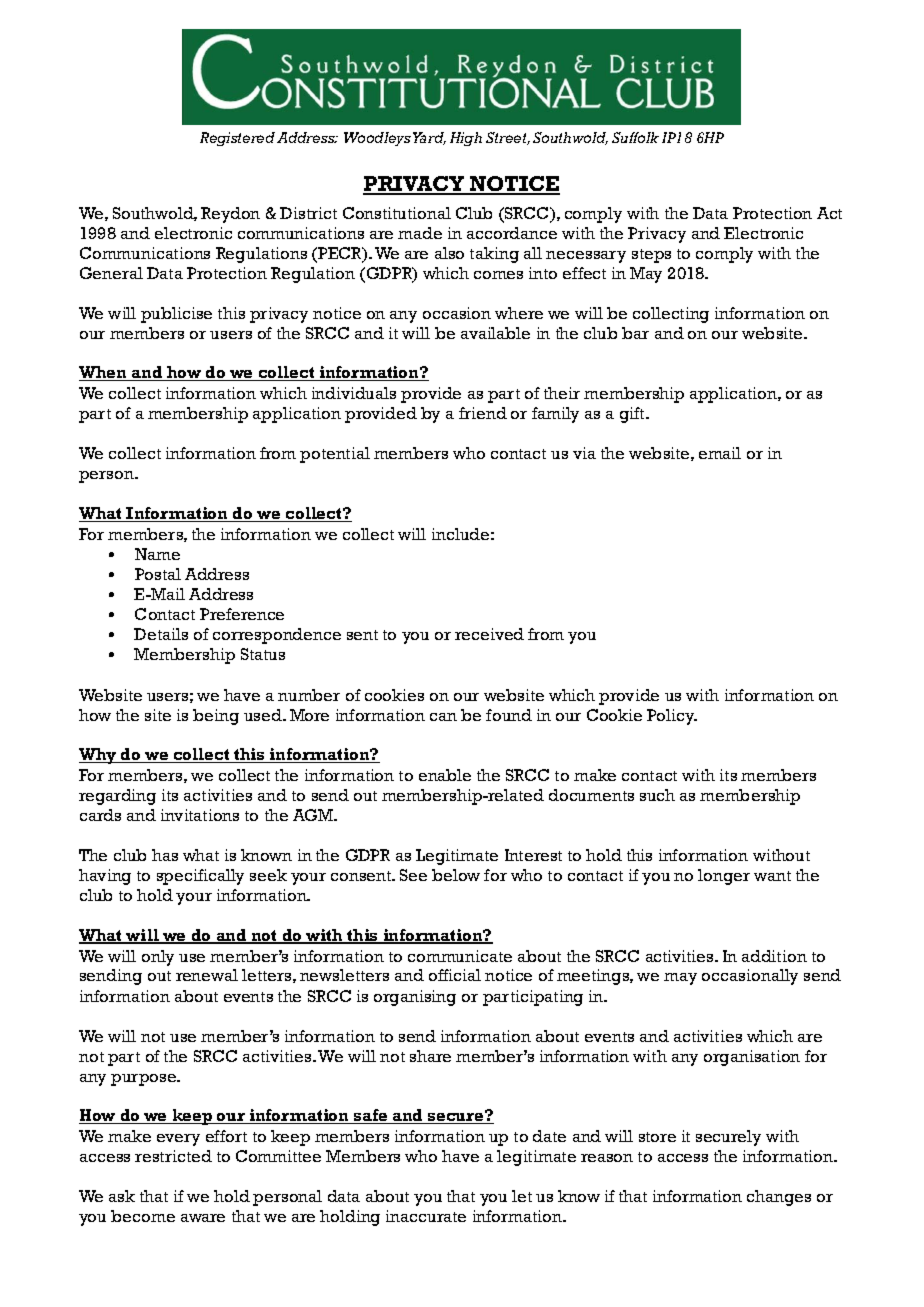  Describe the element at coordinates (426, 1216) in the screenshot. I see `inaccurate` at that location.
